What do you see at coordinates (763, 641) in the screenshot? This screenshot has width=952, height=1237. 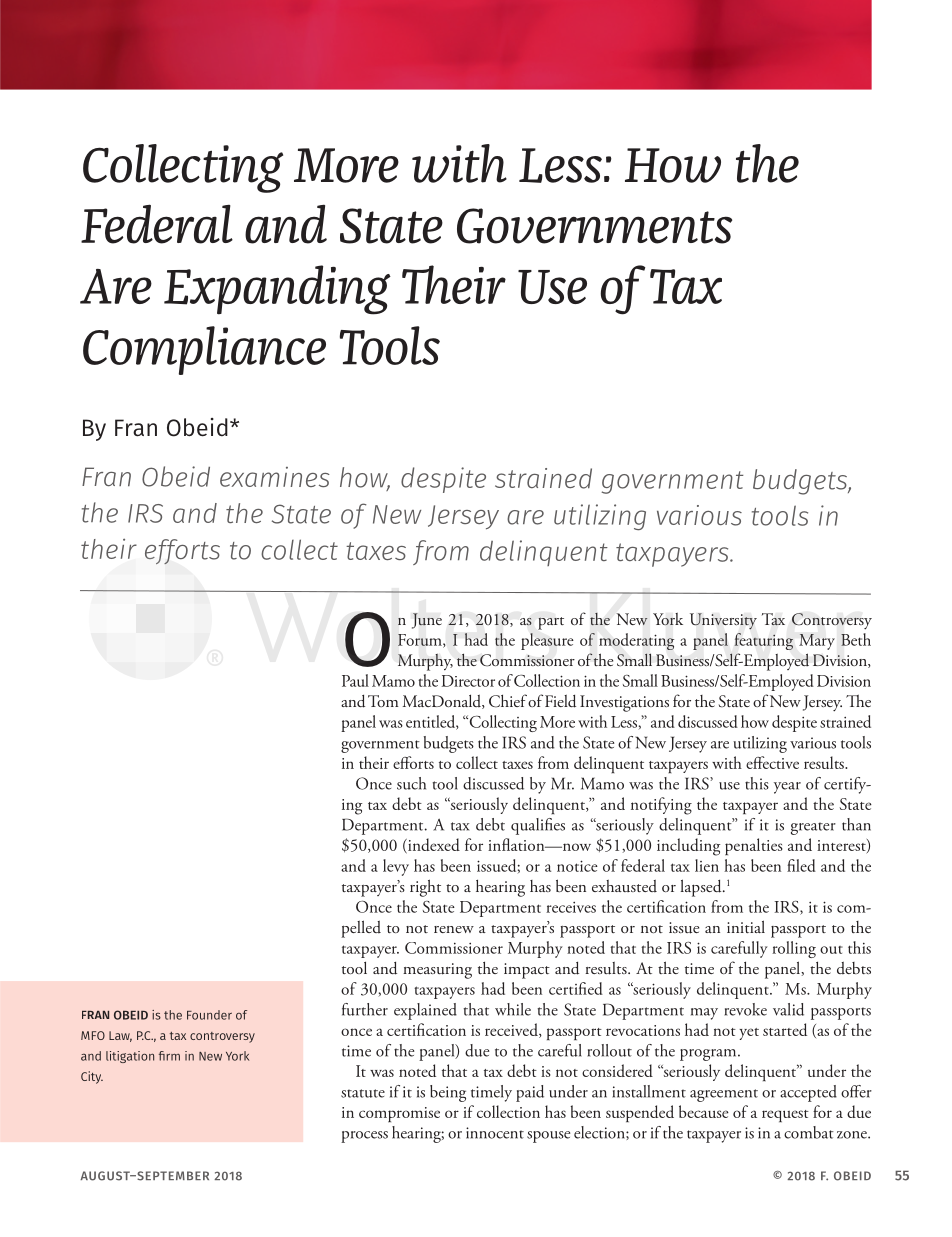 I see `featuring` at bounding box center [763, 641].
